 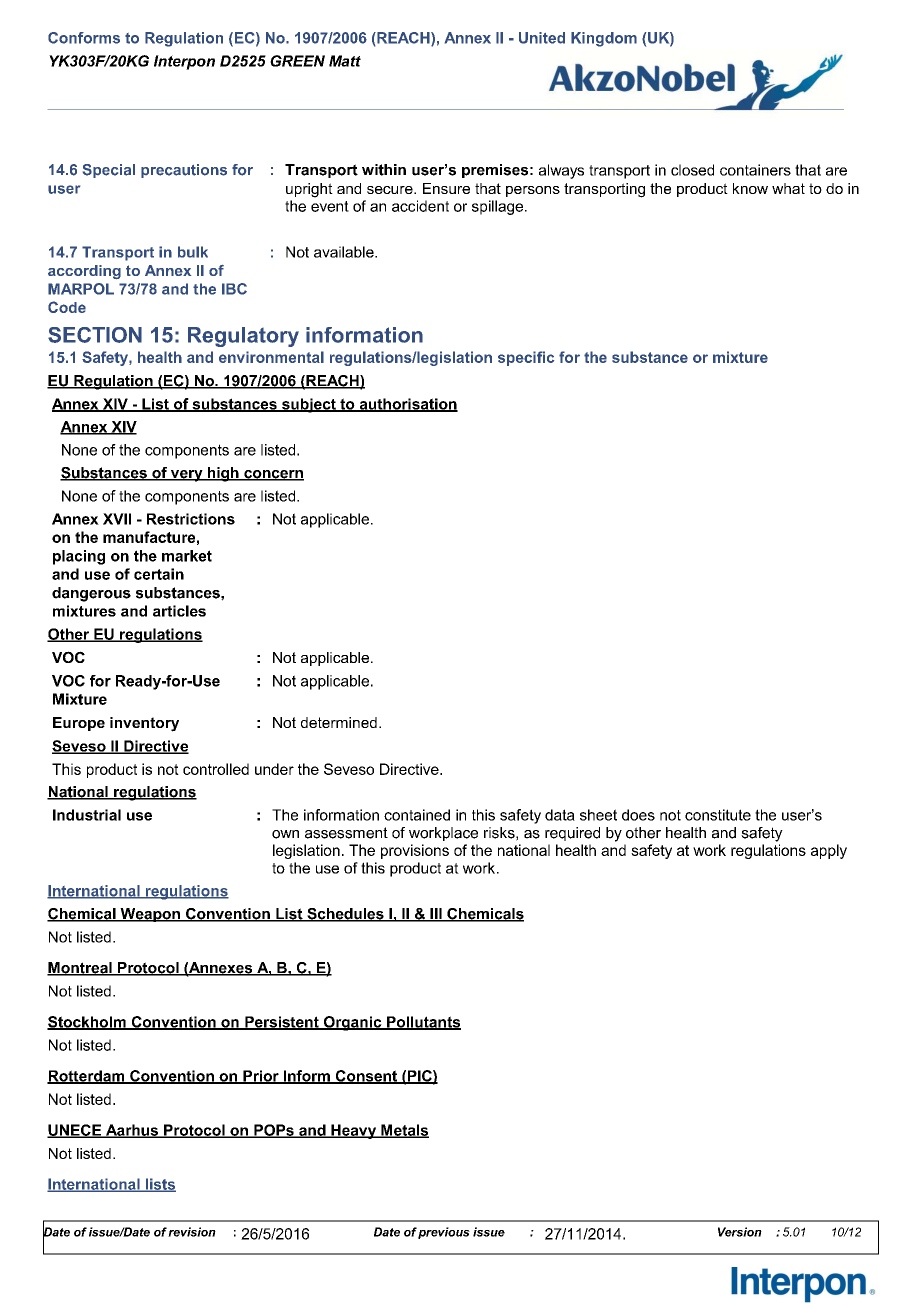 I want to click on previous, so click(x=444, y=1233).
